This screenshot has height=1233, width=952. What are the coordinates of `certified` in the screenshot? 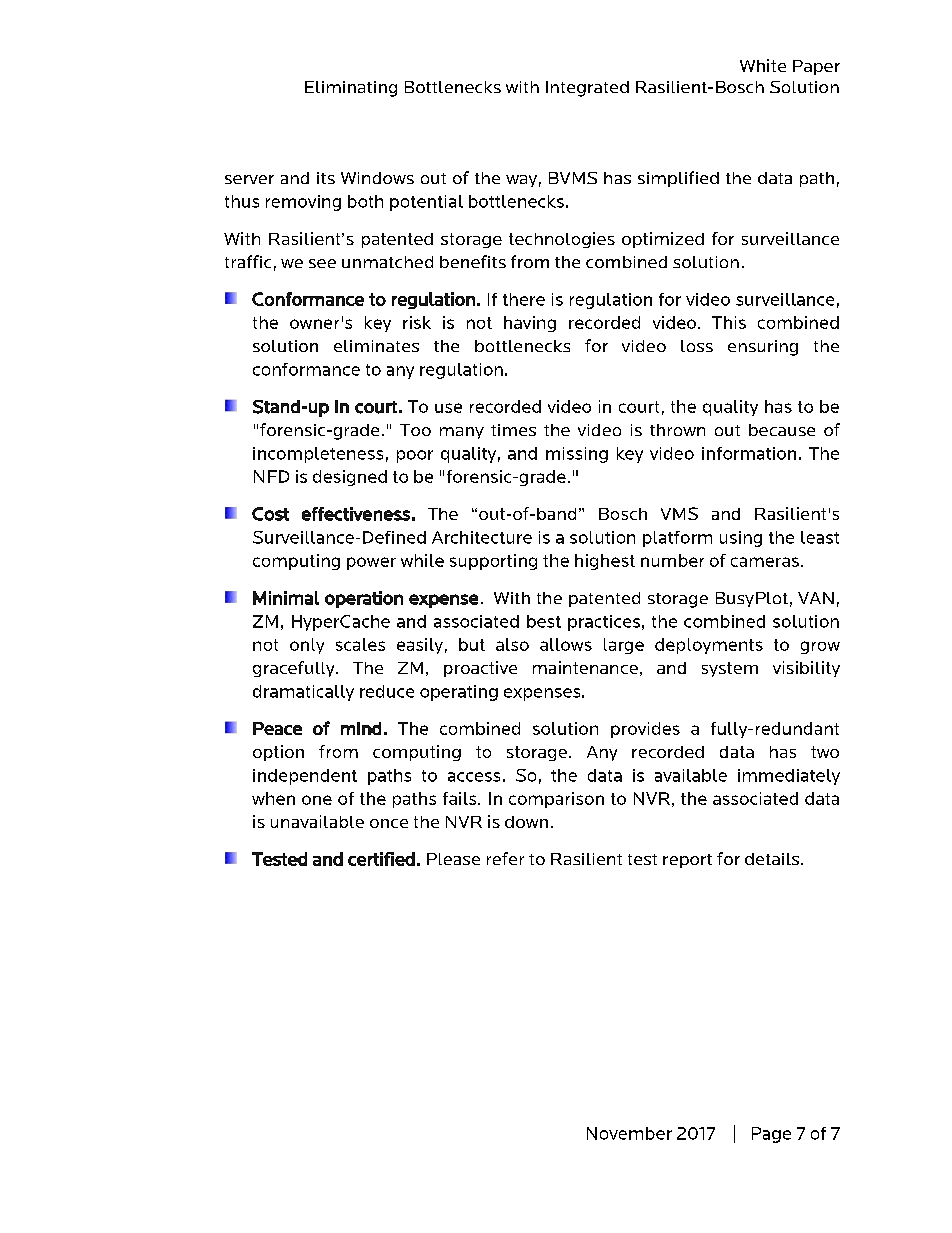 It's located at (381, 859).
